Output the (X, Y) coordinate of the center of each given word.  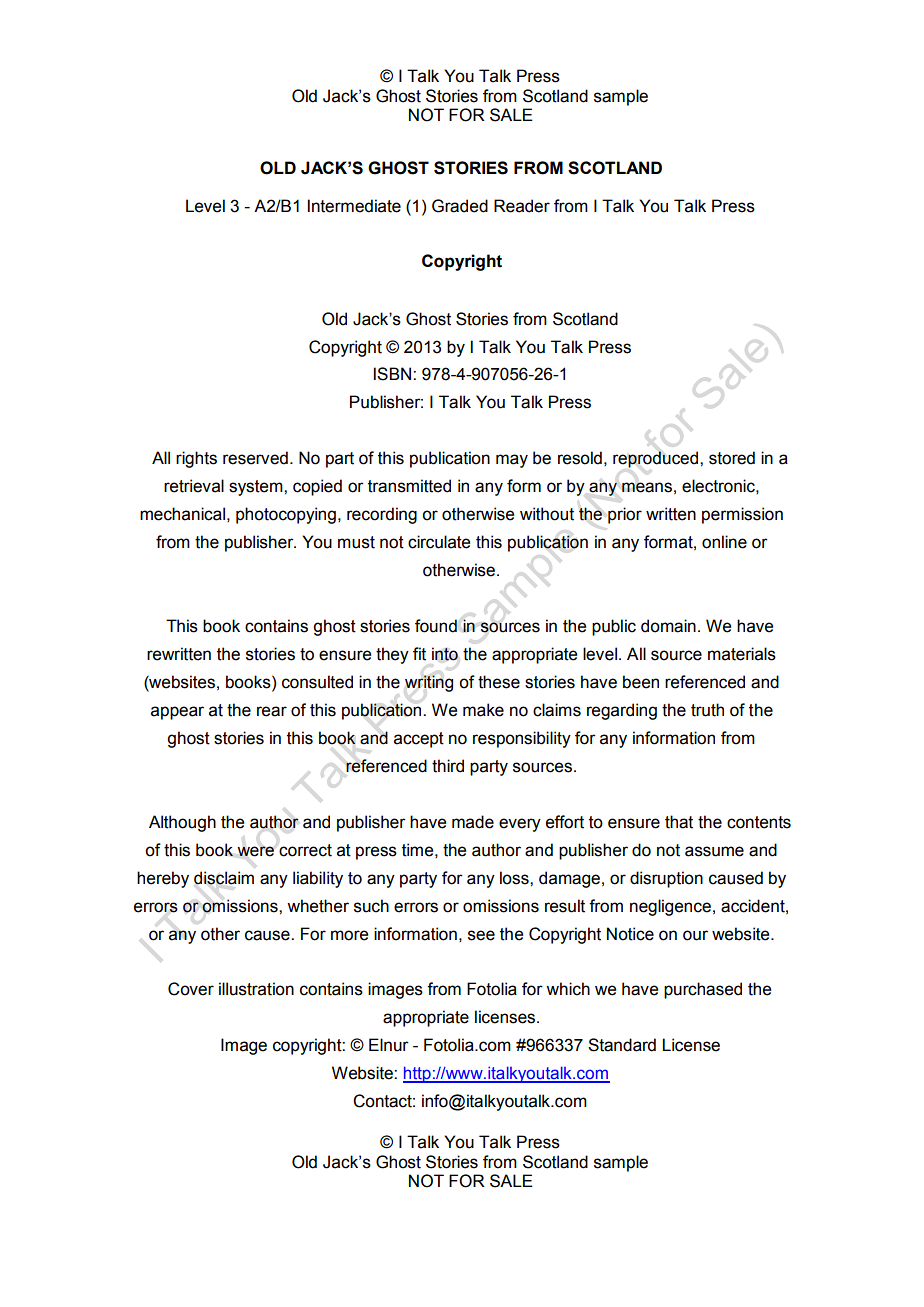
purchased (703, 990)
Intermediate (354, 206)
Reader (522, 206)
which (568, 989)
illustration (256, 989)
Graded (460, 206)
